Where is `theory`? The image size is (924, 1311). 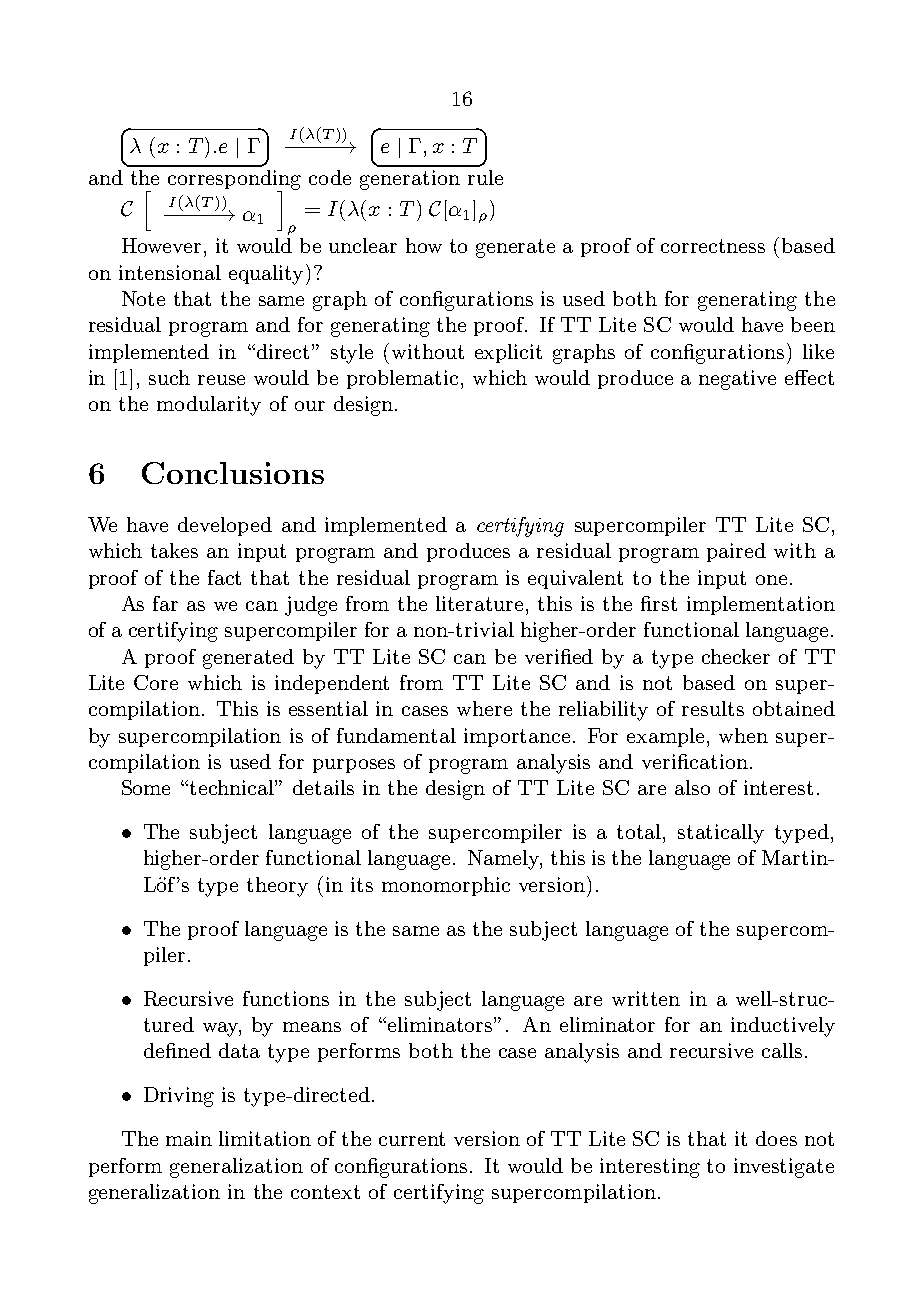
theory is located at coordinates (277, 887).
